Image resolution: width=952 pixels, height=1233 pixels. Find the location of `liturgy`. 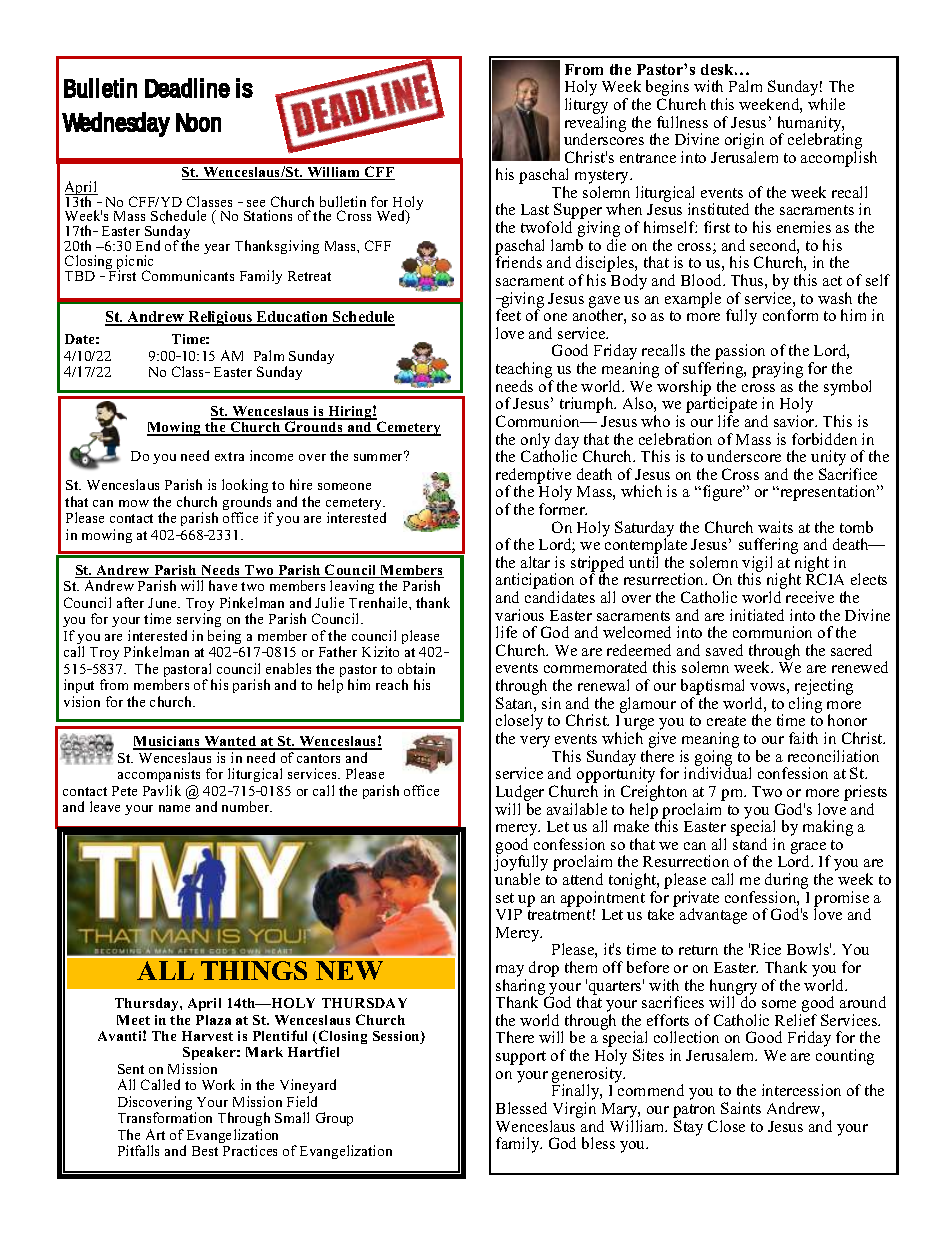

liturgy is located at coordinates (586, 107).
